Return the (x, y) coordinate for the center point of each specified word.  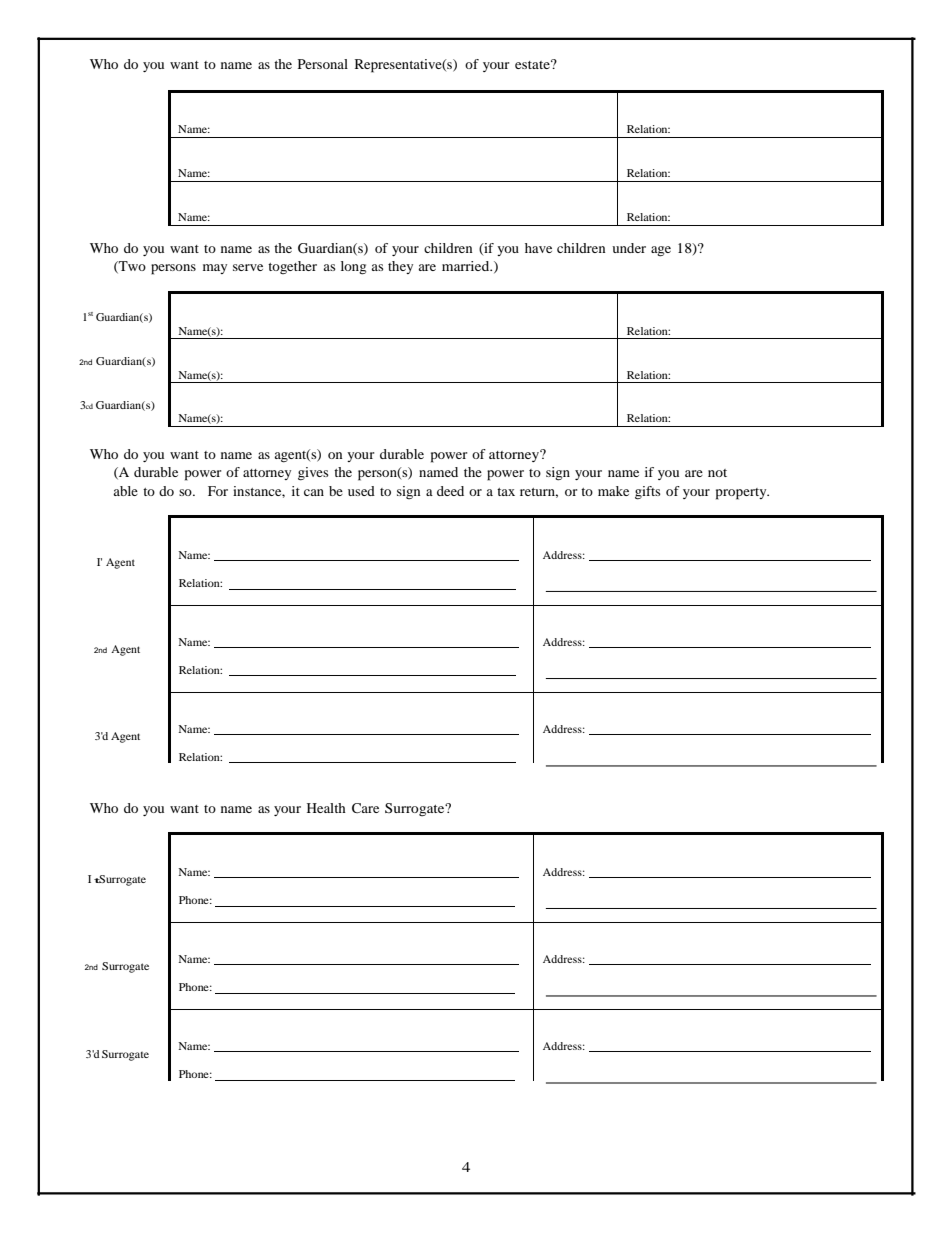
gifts (648, 493)
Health (326, 808)
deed (450, 491)
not (717, 473)
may (215, 269)
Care (365, 808)
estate (533, 64)
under (629, 248)
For (218, 491)
